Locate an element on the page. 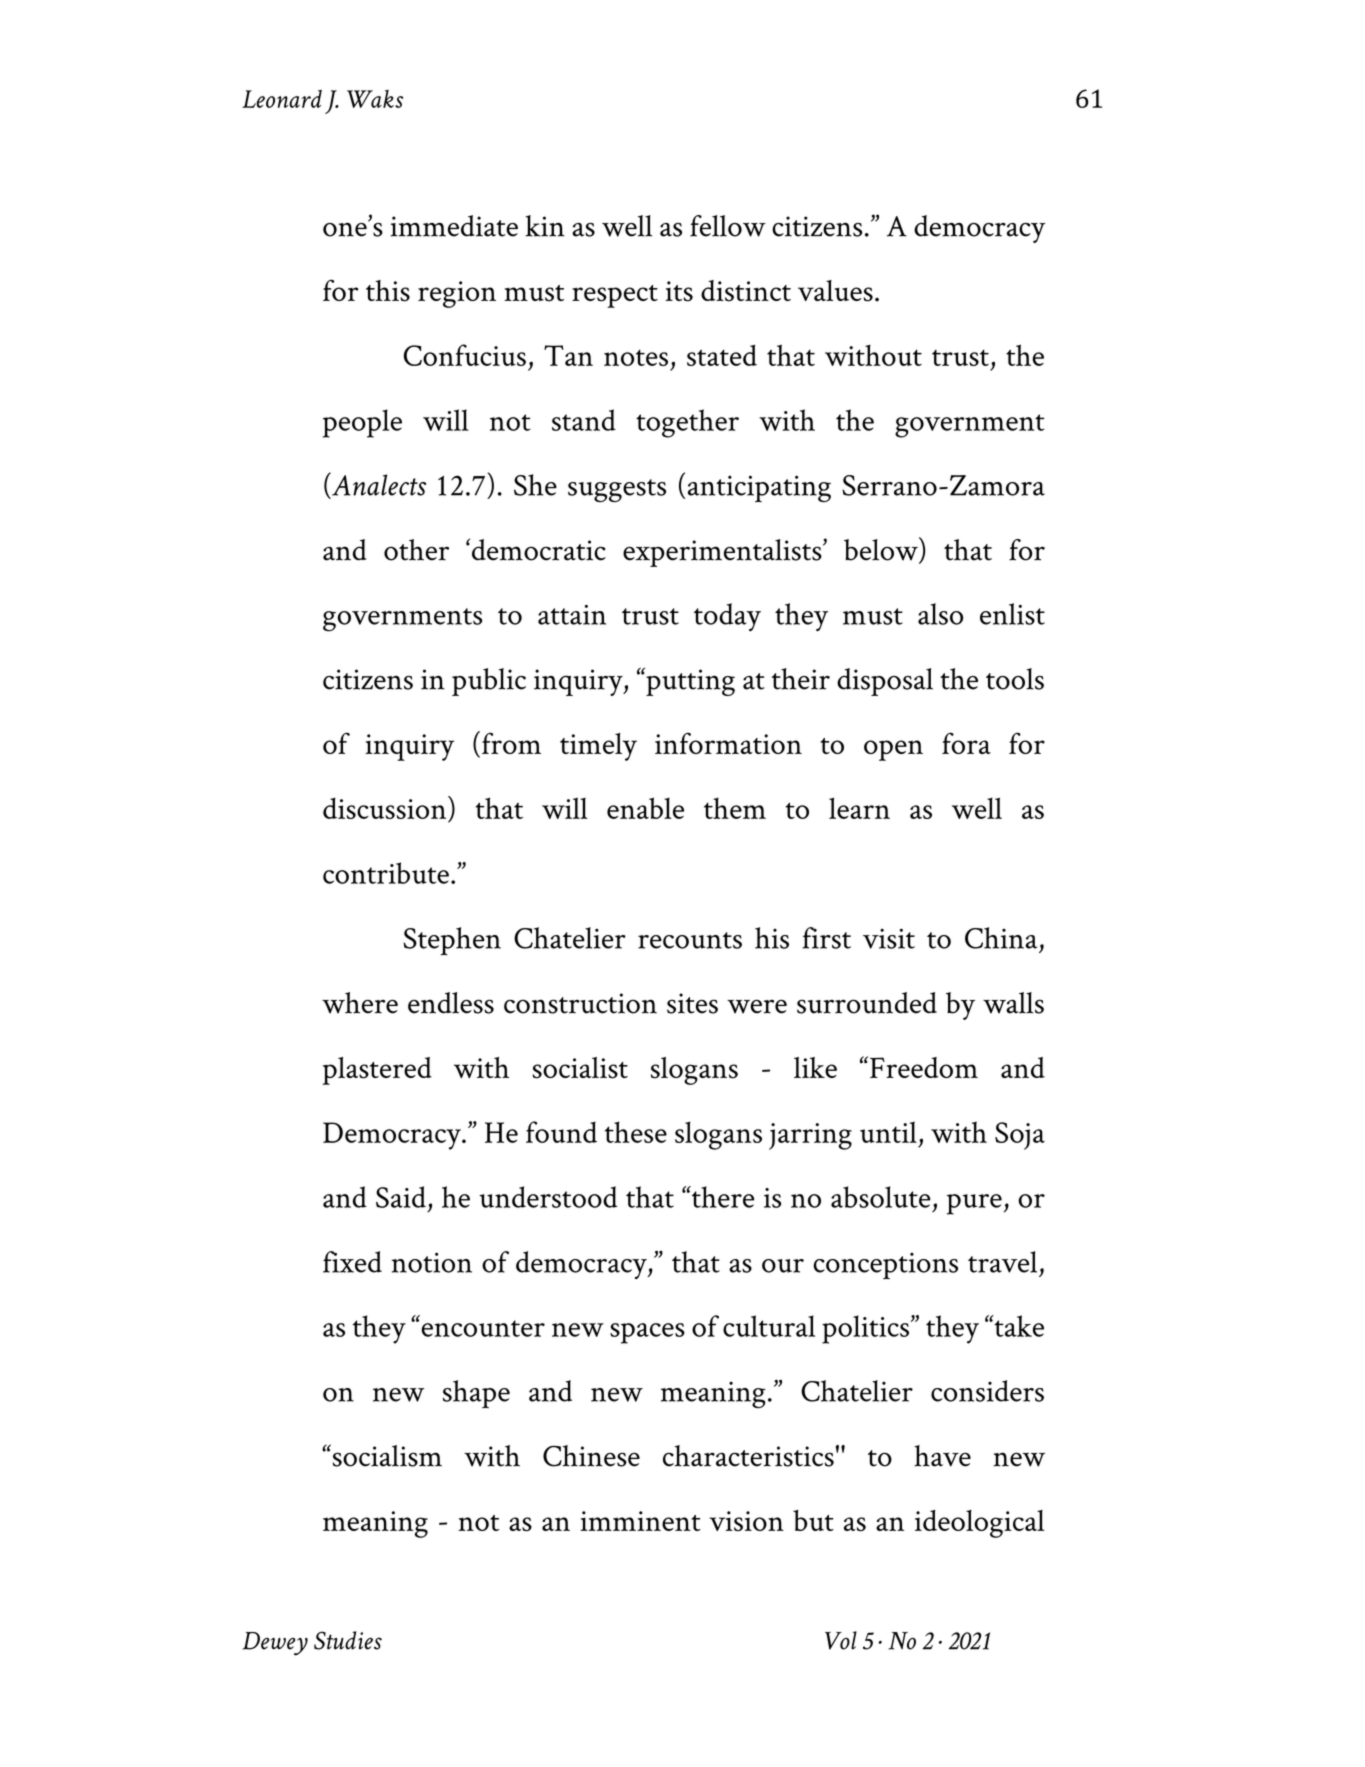  ideological is located at coordinates (980, 1524).
